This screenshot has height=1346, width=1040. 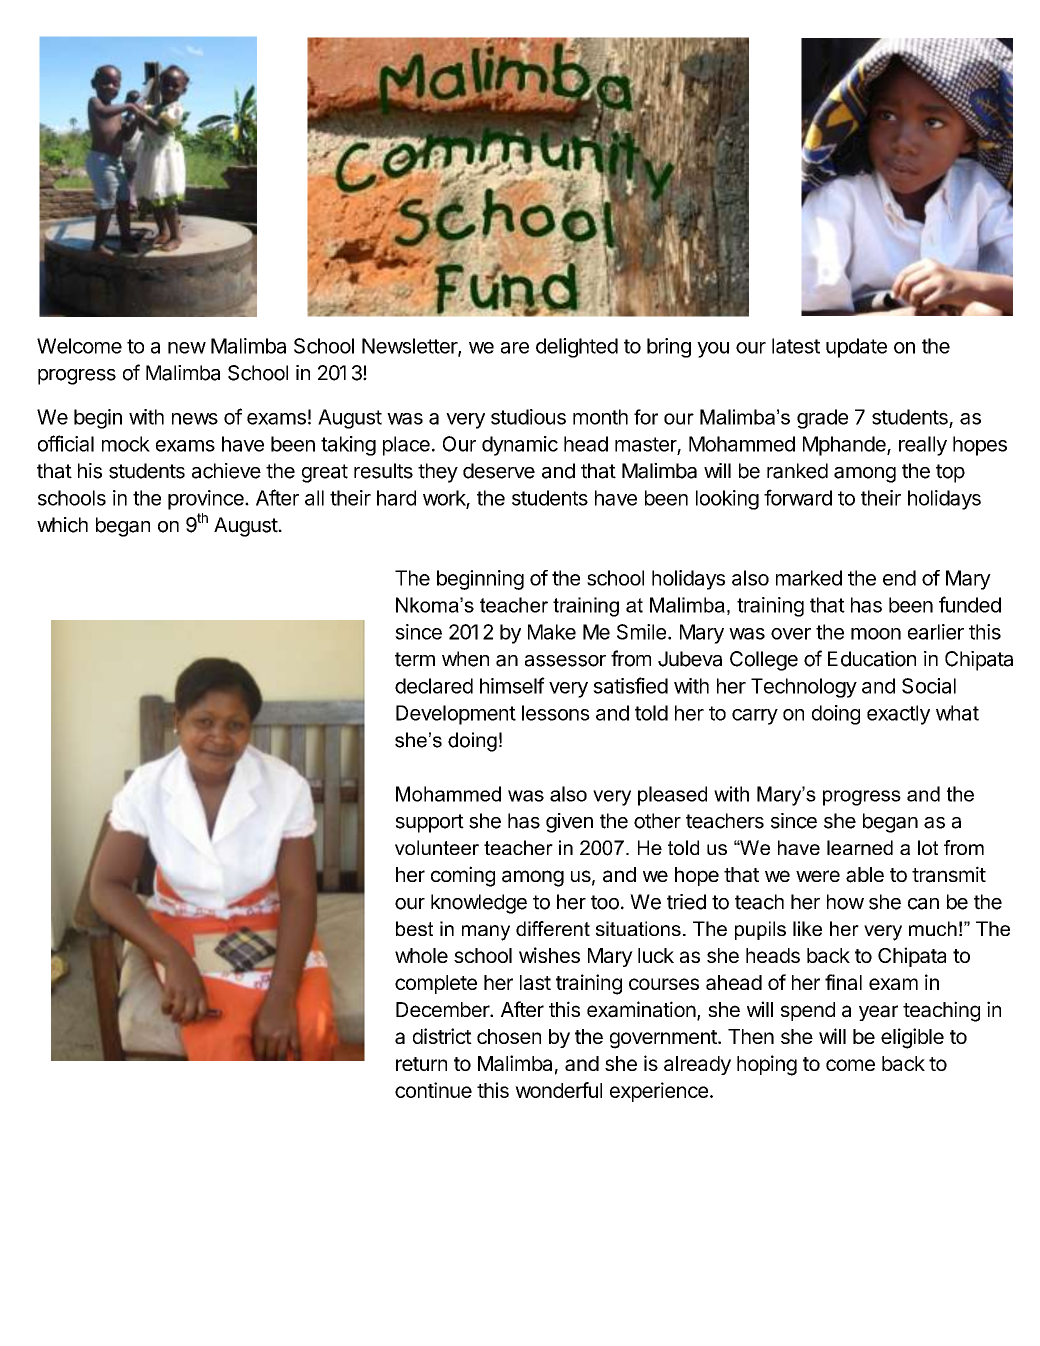 I want to click on exactly, so click(x=898, y=715).
